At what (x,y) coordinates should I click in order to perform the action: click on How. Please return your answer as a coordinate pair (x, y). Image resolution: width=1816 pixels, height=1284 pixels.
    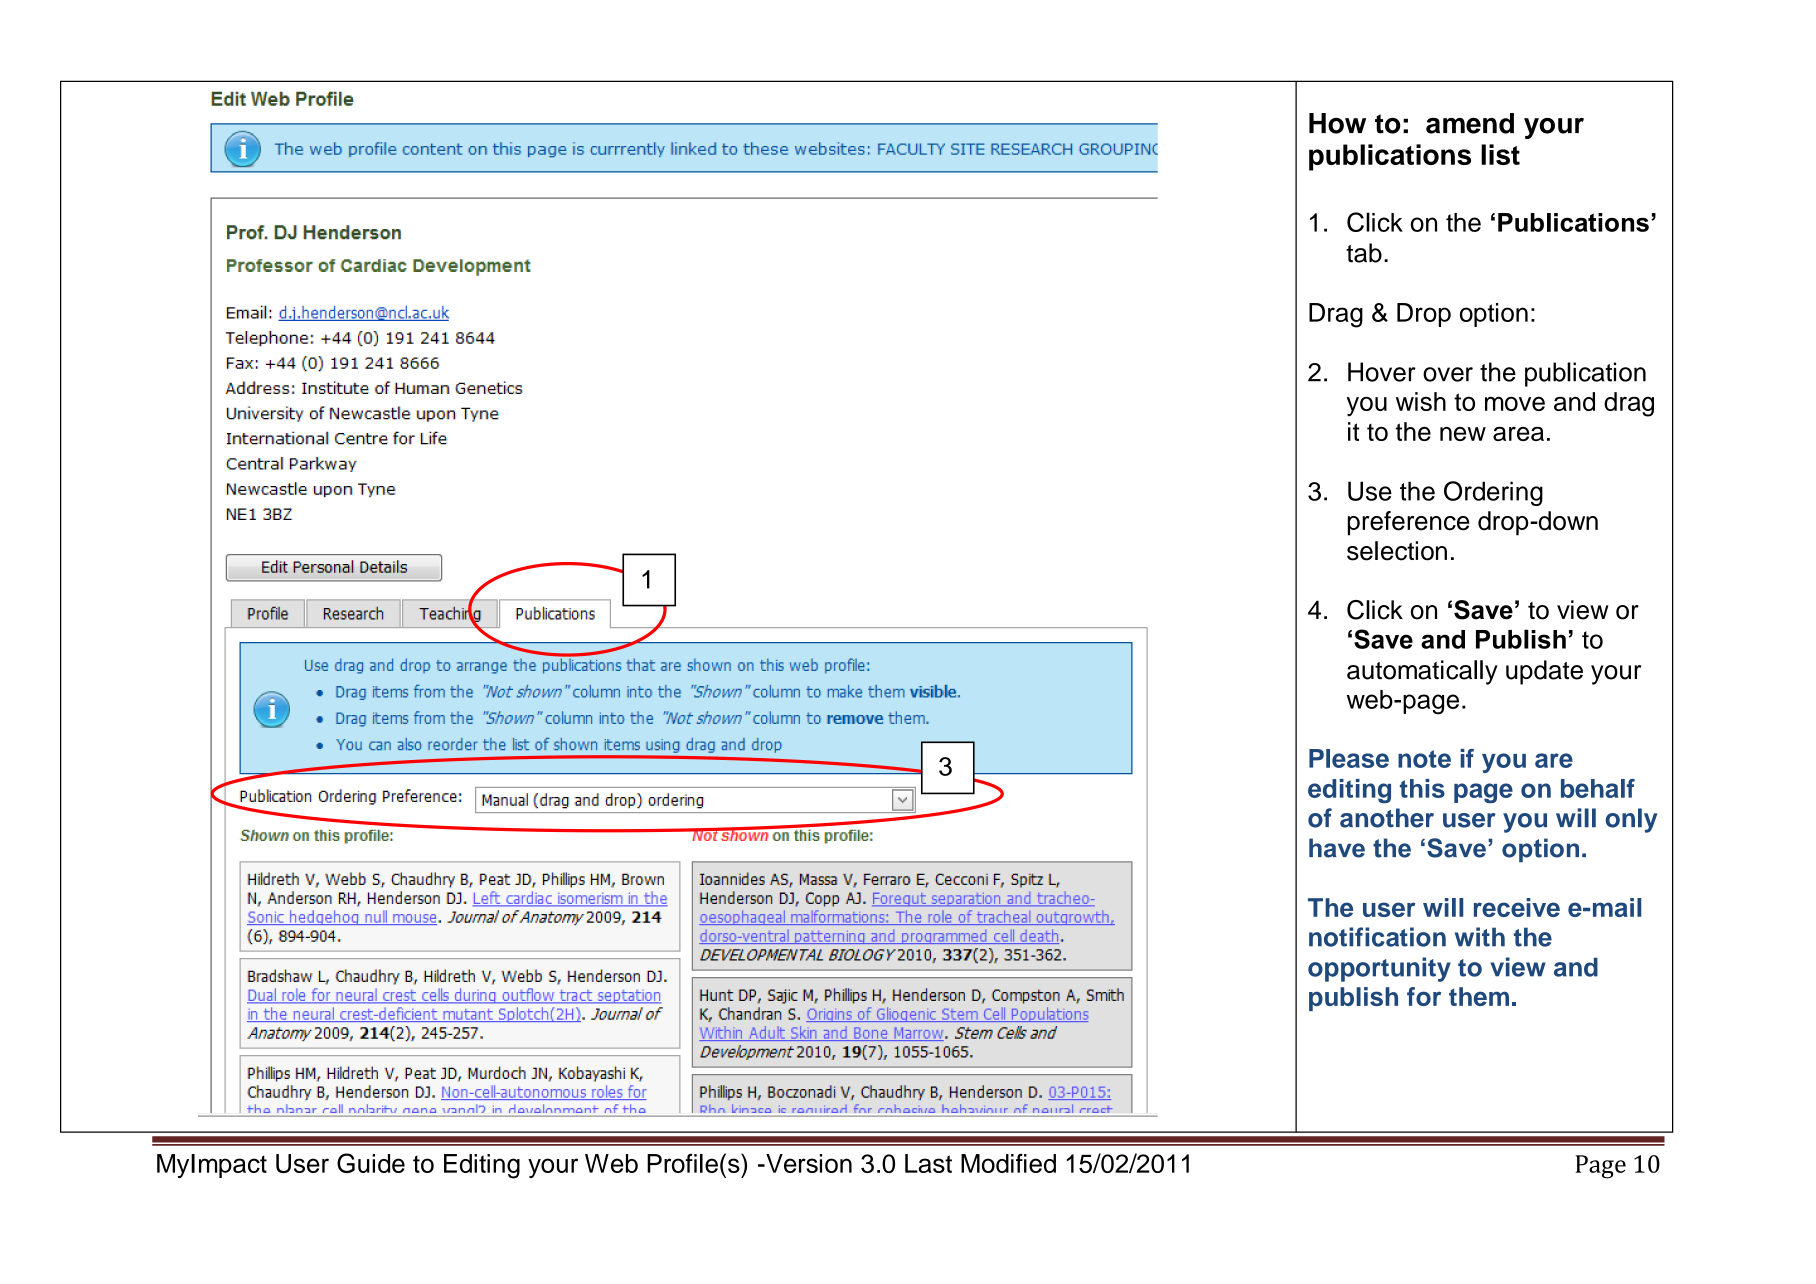
    Looking at the image, I should click on (1337, 123).
